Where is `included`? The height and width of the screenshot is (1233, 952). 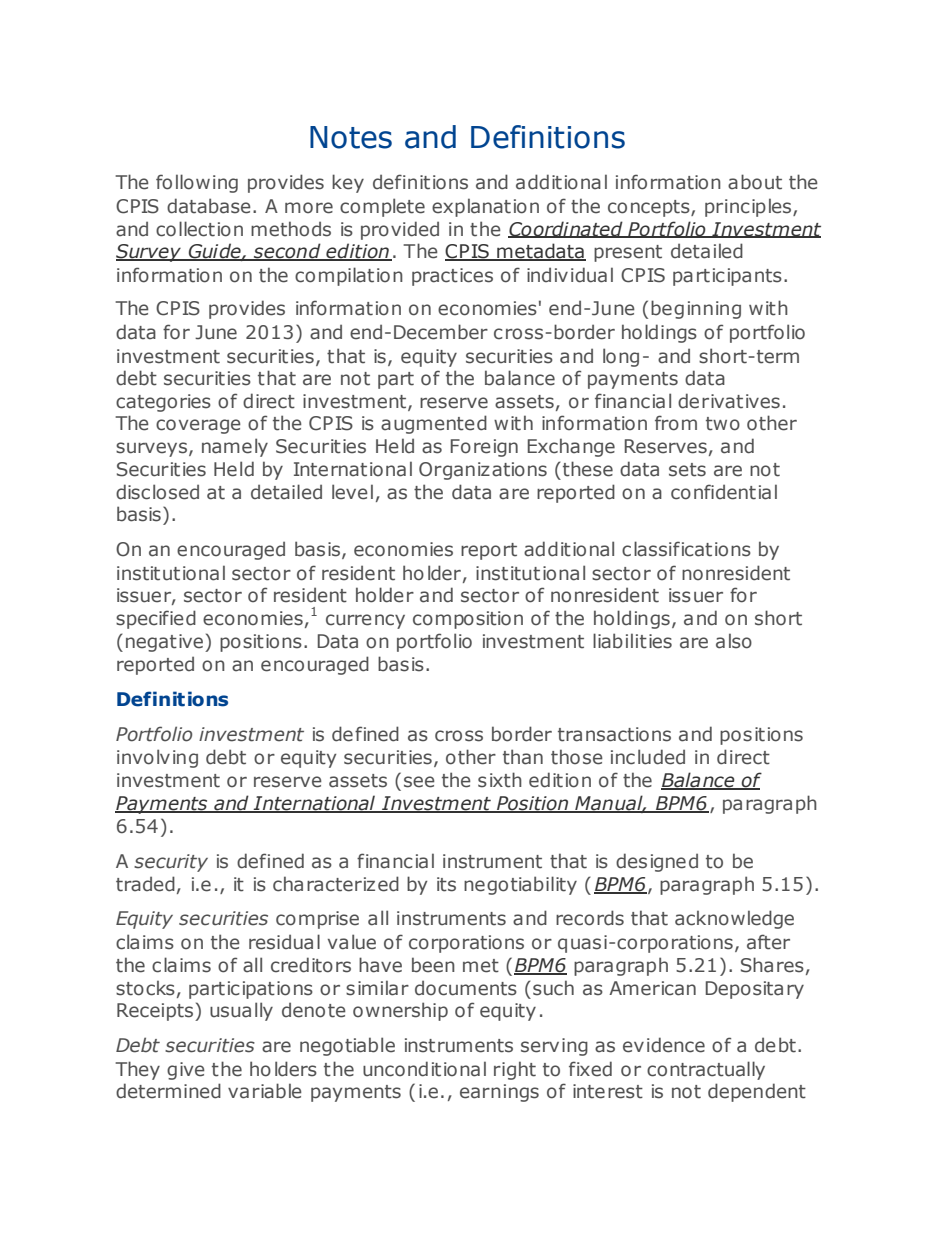 included is located at coordinates (648, 757).
